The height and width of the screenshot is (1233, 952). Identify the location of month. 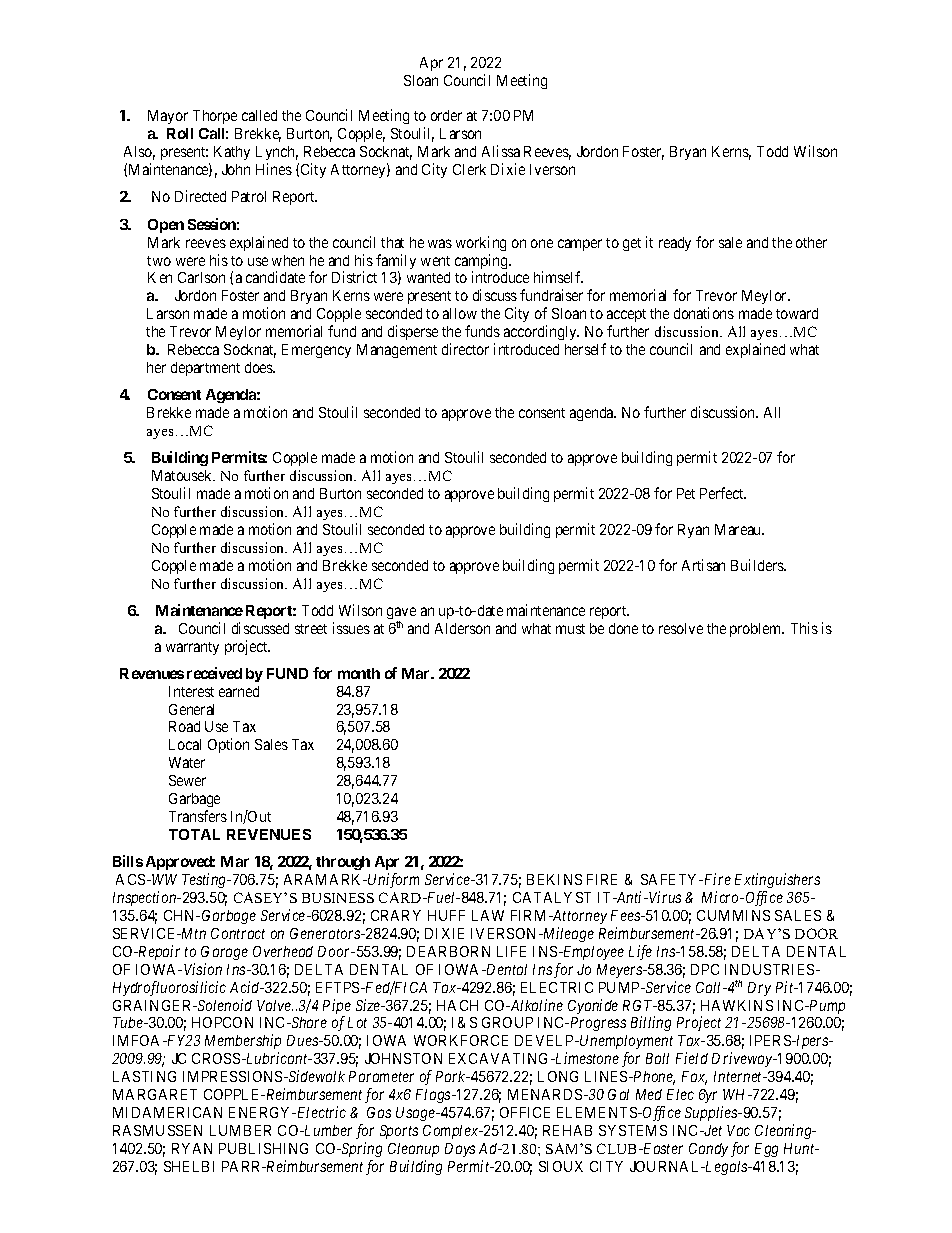
(359, 673).
